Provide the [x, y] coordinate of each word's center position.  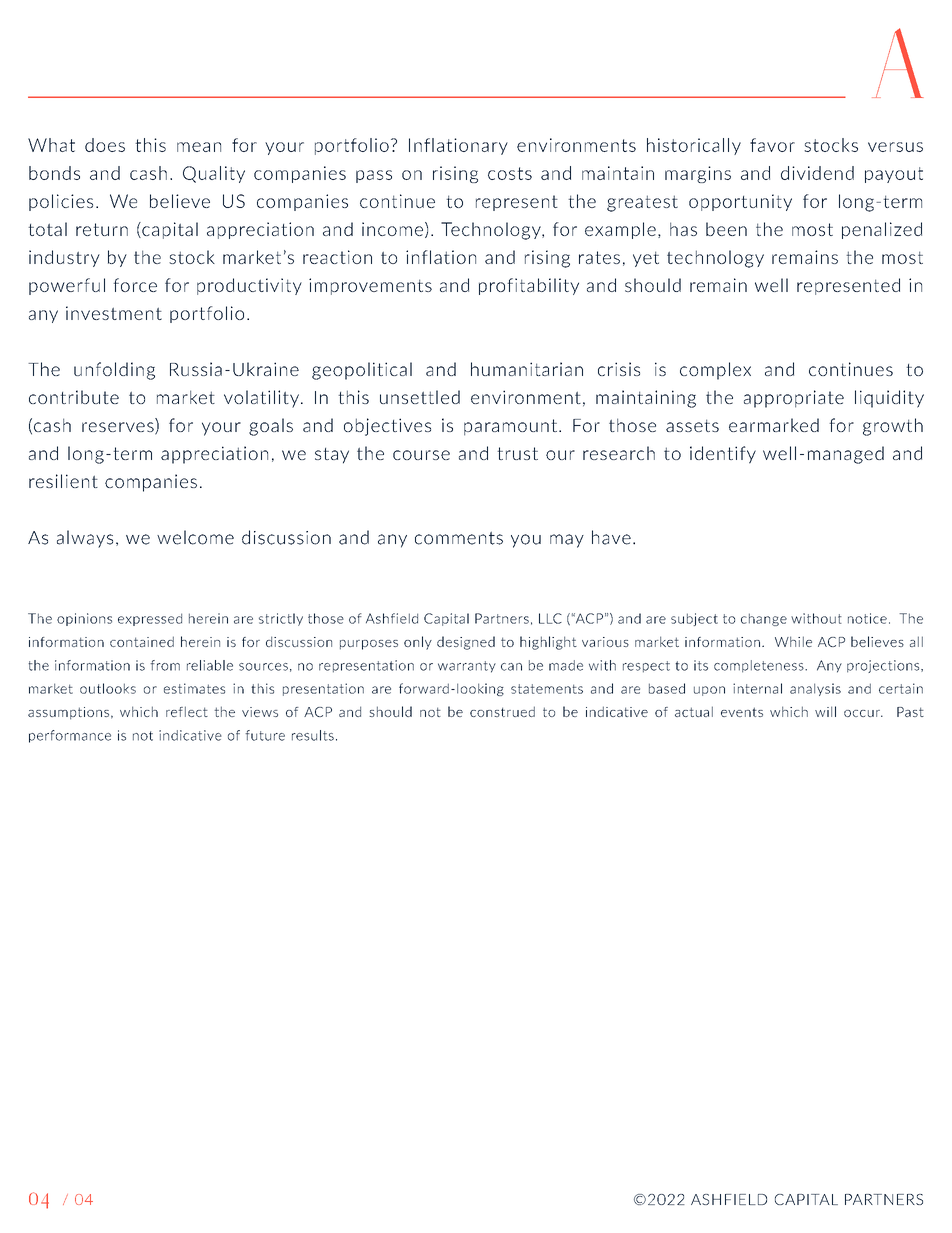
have [611, 537]
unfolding [114, 371]
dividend [817, 173]
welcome [195, 537]
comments [459, 538]
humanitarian [527, 369]
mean [199, 147]
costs [510, 173]
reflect [187, 711]
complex [715, 371]
